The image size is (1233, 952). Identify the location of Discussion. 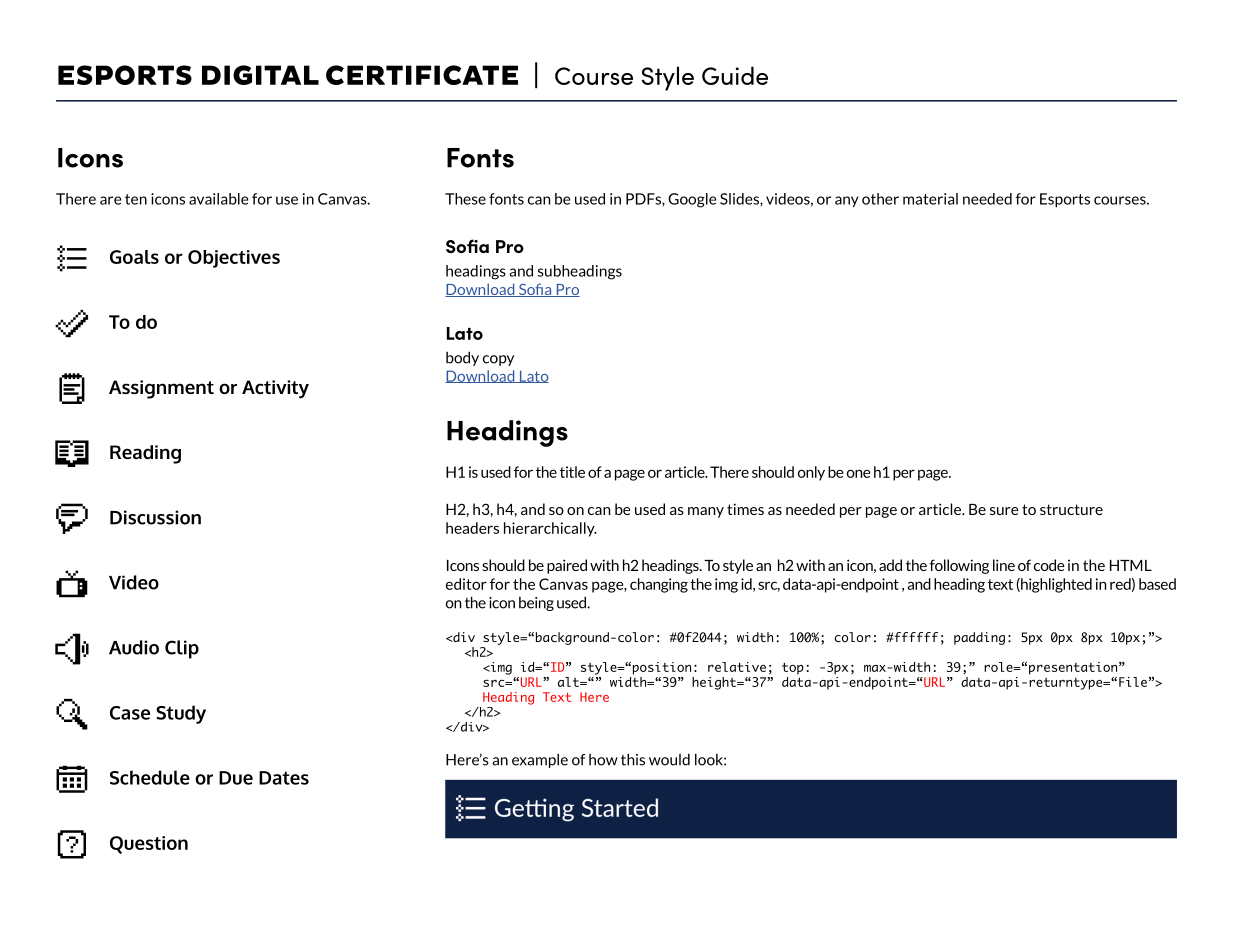
(155, 517).
